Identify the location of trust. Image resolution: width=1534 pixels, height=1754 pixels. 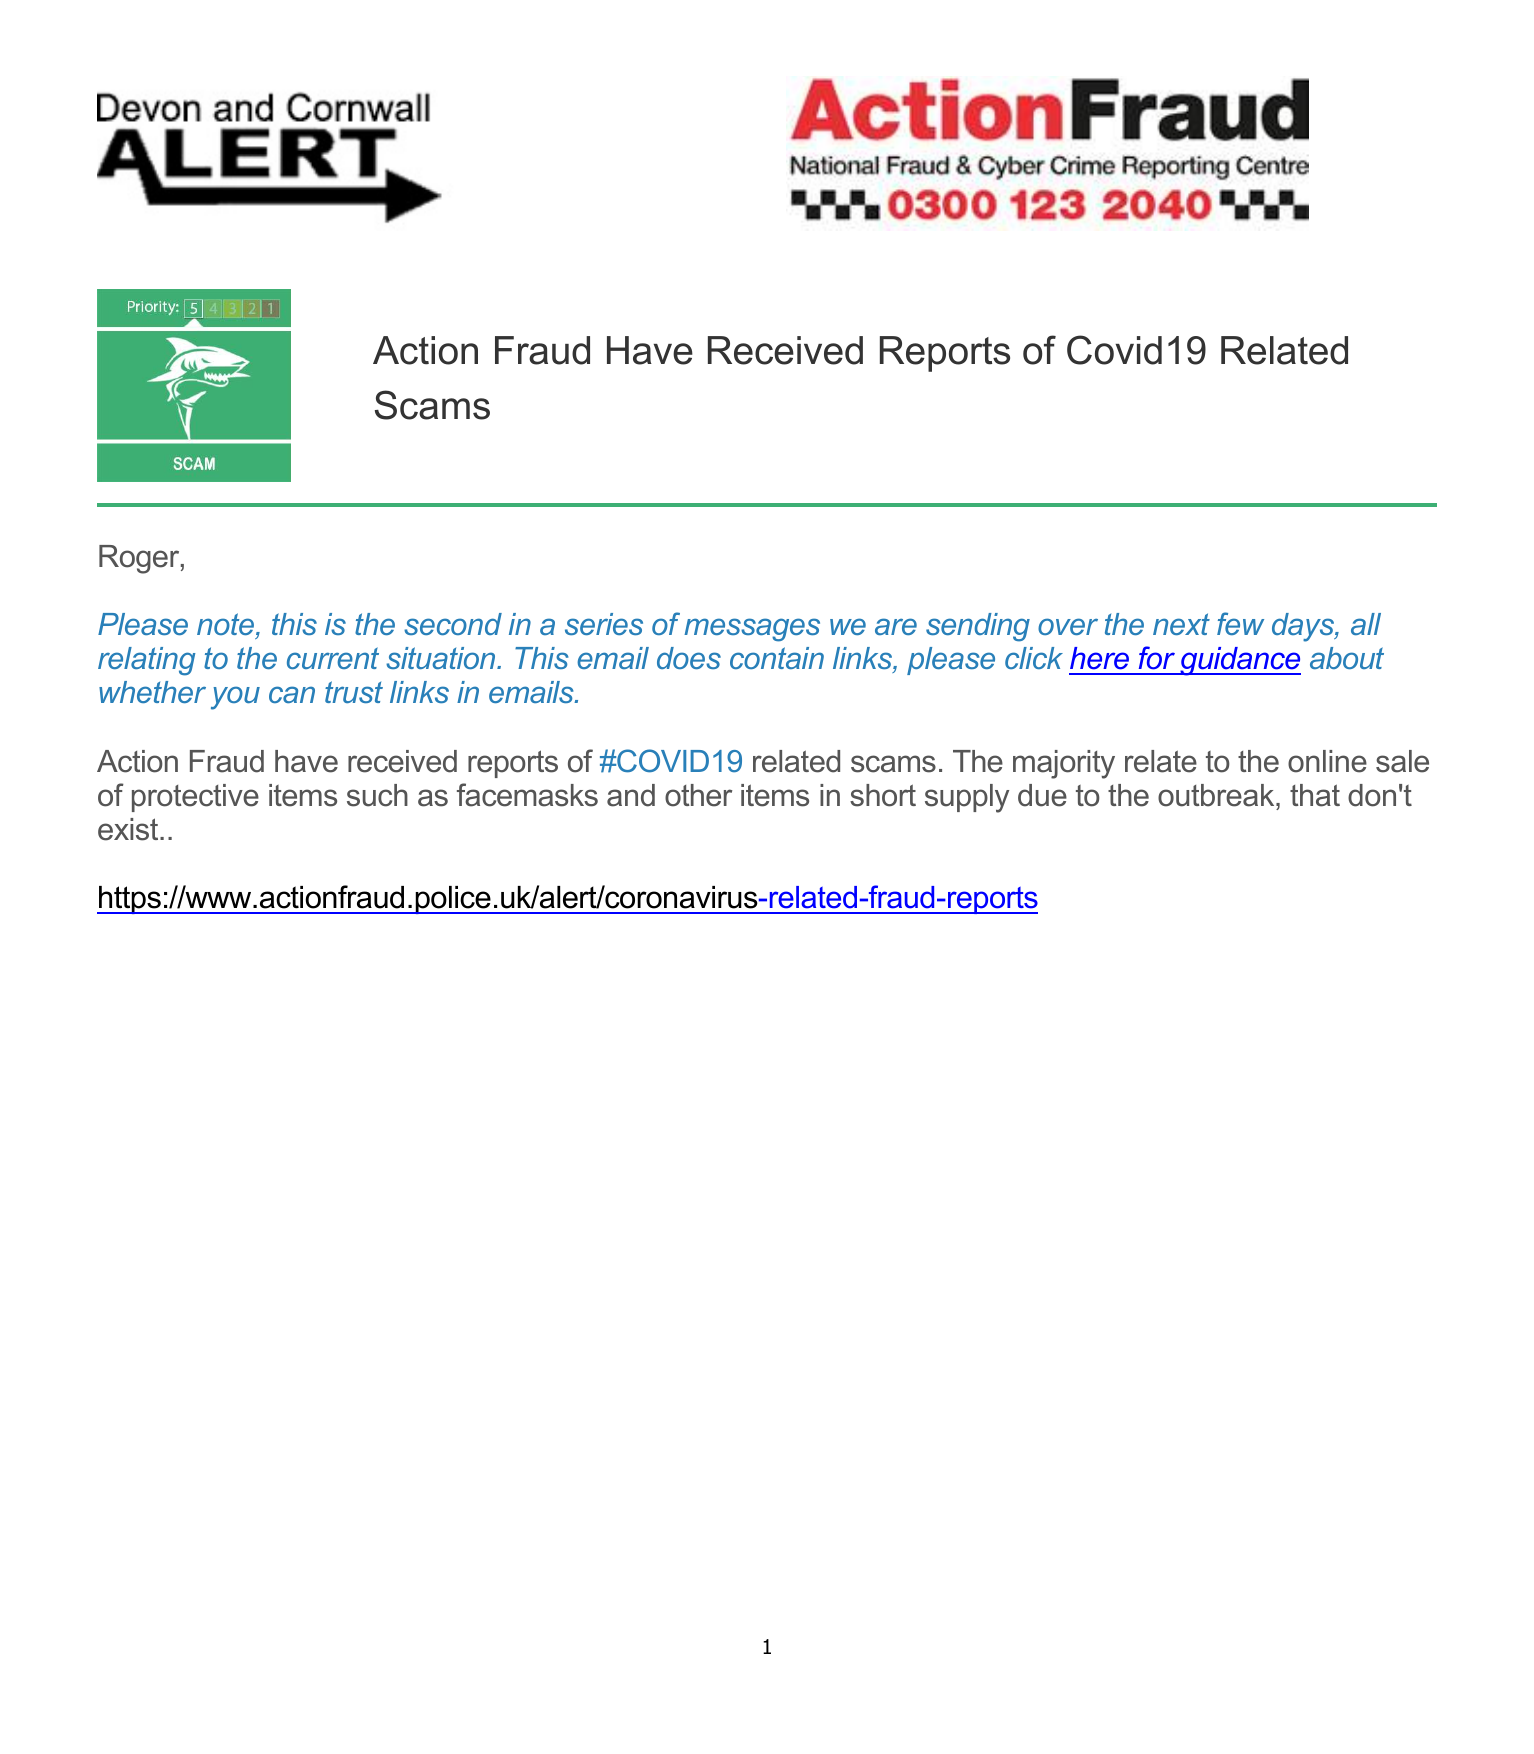
(354, 692).
